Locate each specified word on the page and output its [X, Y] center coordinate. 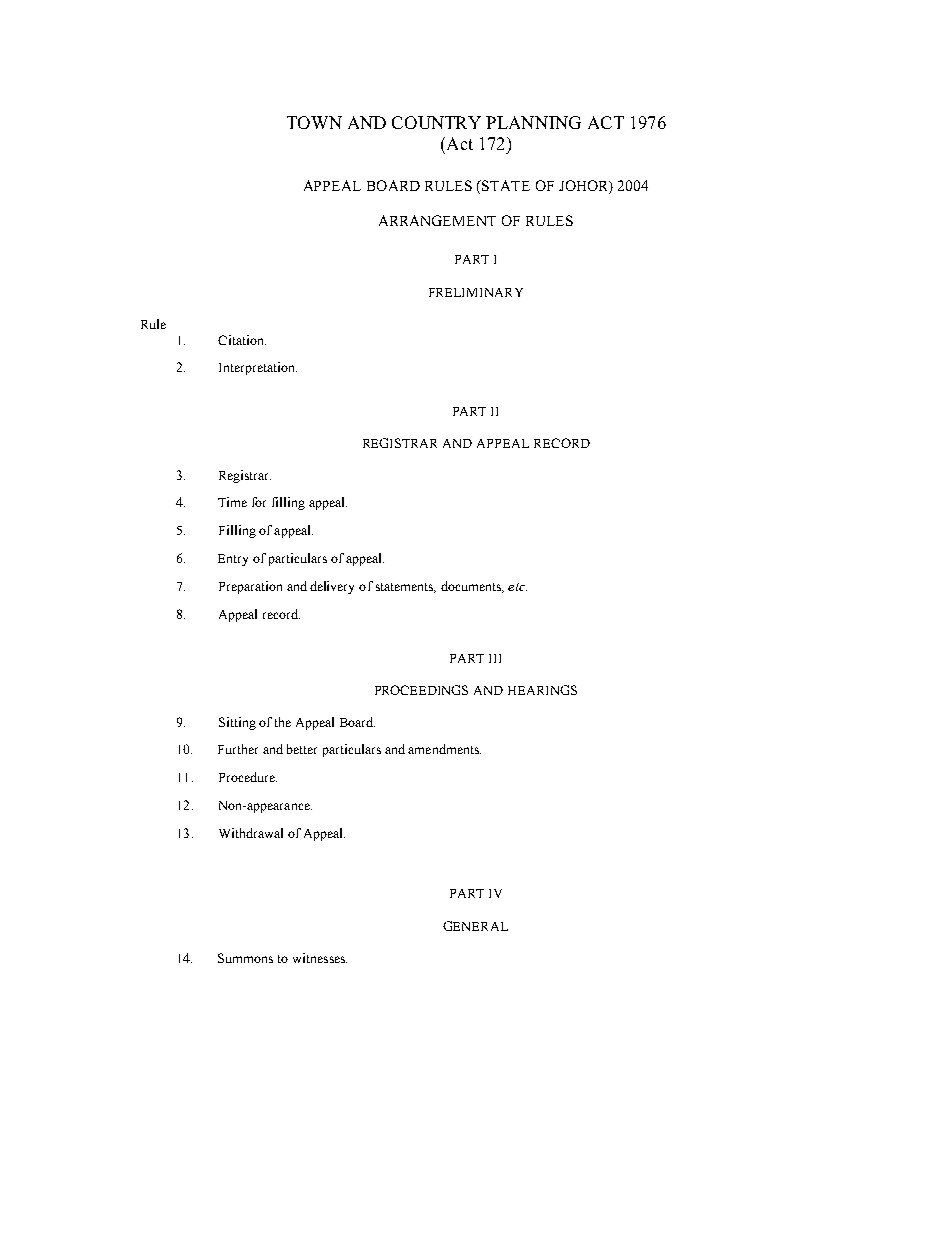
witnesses [320, 958]
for [259, 502]
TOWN [314, 122]
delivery [332, 587]
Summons [245, 958]
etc [517, 587]
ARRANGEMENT [437, 220]
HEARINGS [542, 690]
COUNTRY [436, 122]
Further [238, 749]
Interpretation [258, 368]
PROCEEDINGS [421, 690]
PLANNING [533, 122]
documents [472, 587]
